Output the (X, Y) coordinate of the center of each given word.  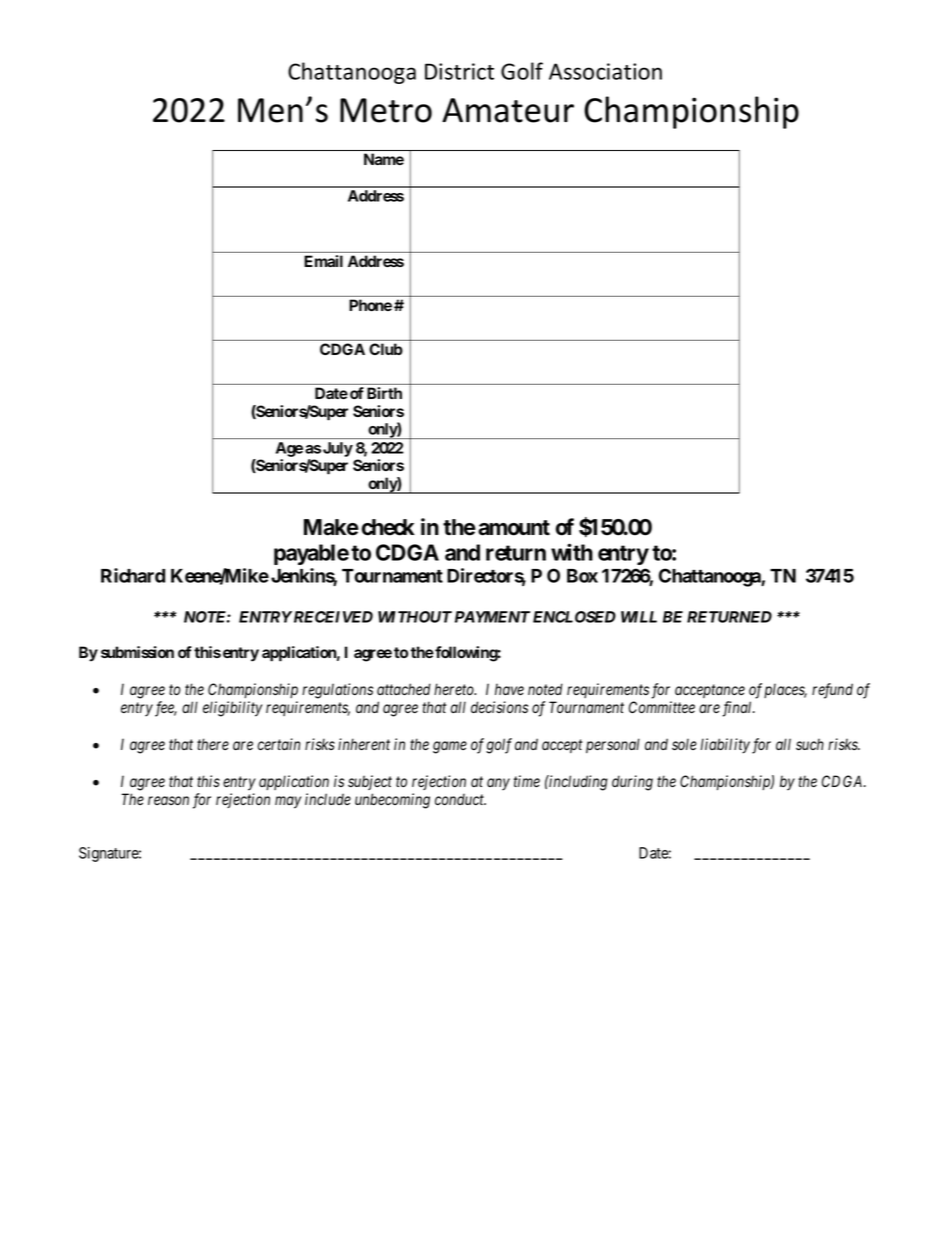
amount (514, 528)
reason (168, 800)
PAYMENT (492, 617)
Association (605, 71)
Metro (386, 110)
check (388, 527)
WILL (639, 617)
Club (386, 349)
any (498, 784)
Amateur (508, 110)
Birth (384, 393)
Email (323, 261)
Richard (133, 575)
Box (582, 576)
